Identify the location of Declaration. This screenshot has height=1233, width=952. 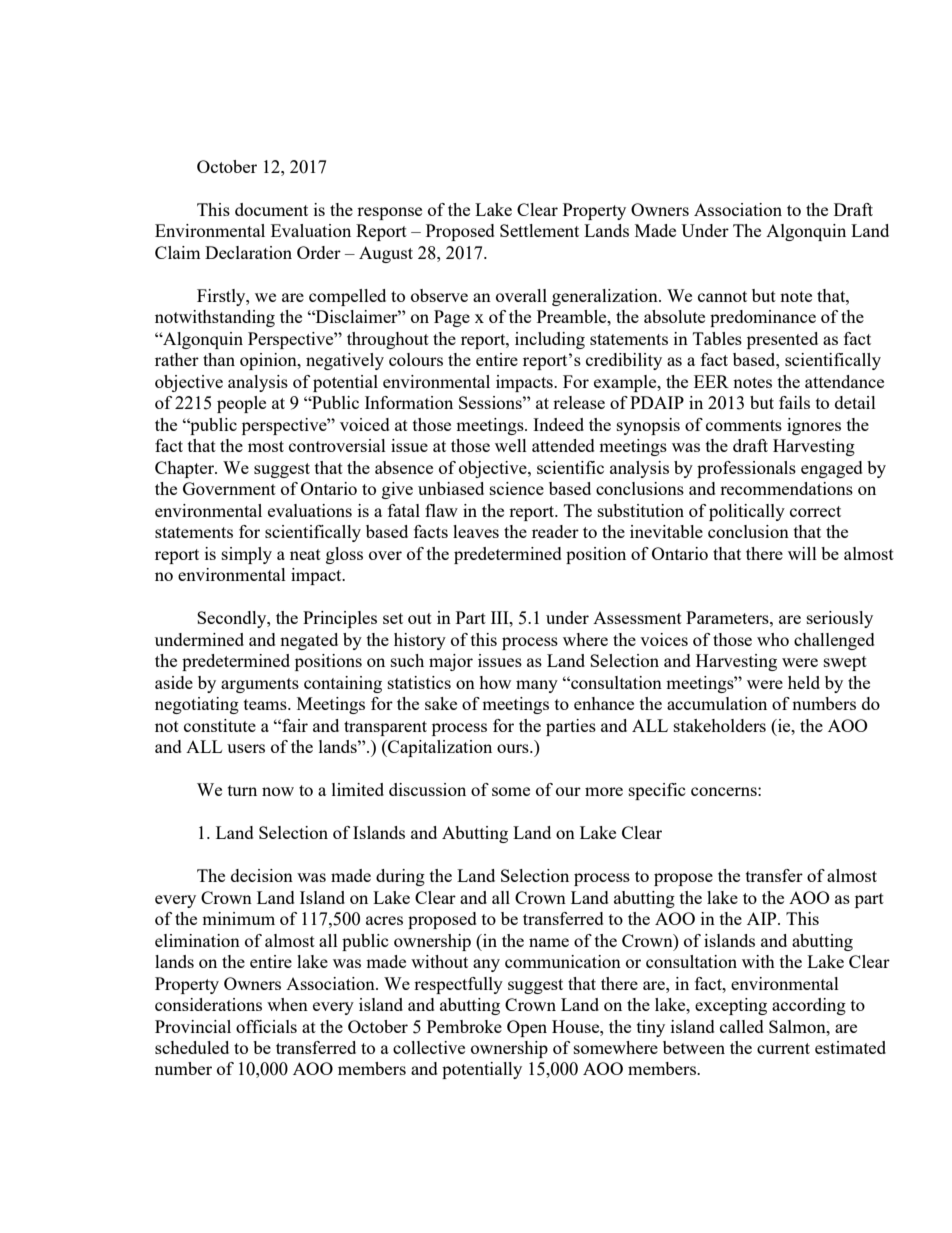
(248, 252).
